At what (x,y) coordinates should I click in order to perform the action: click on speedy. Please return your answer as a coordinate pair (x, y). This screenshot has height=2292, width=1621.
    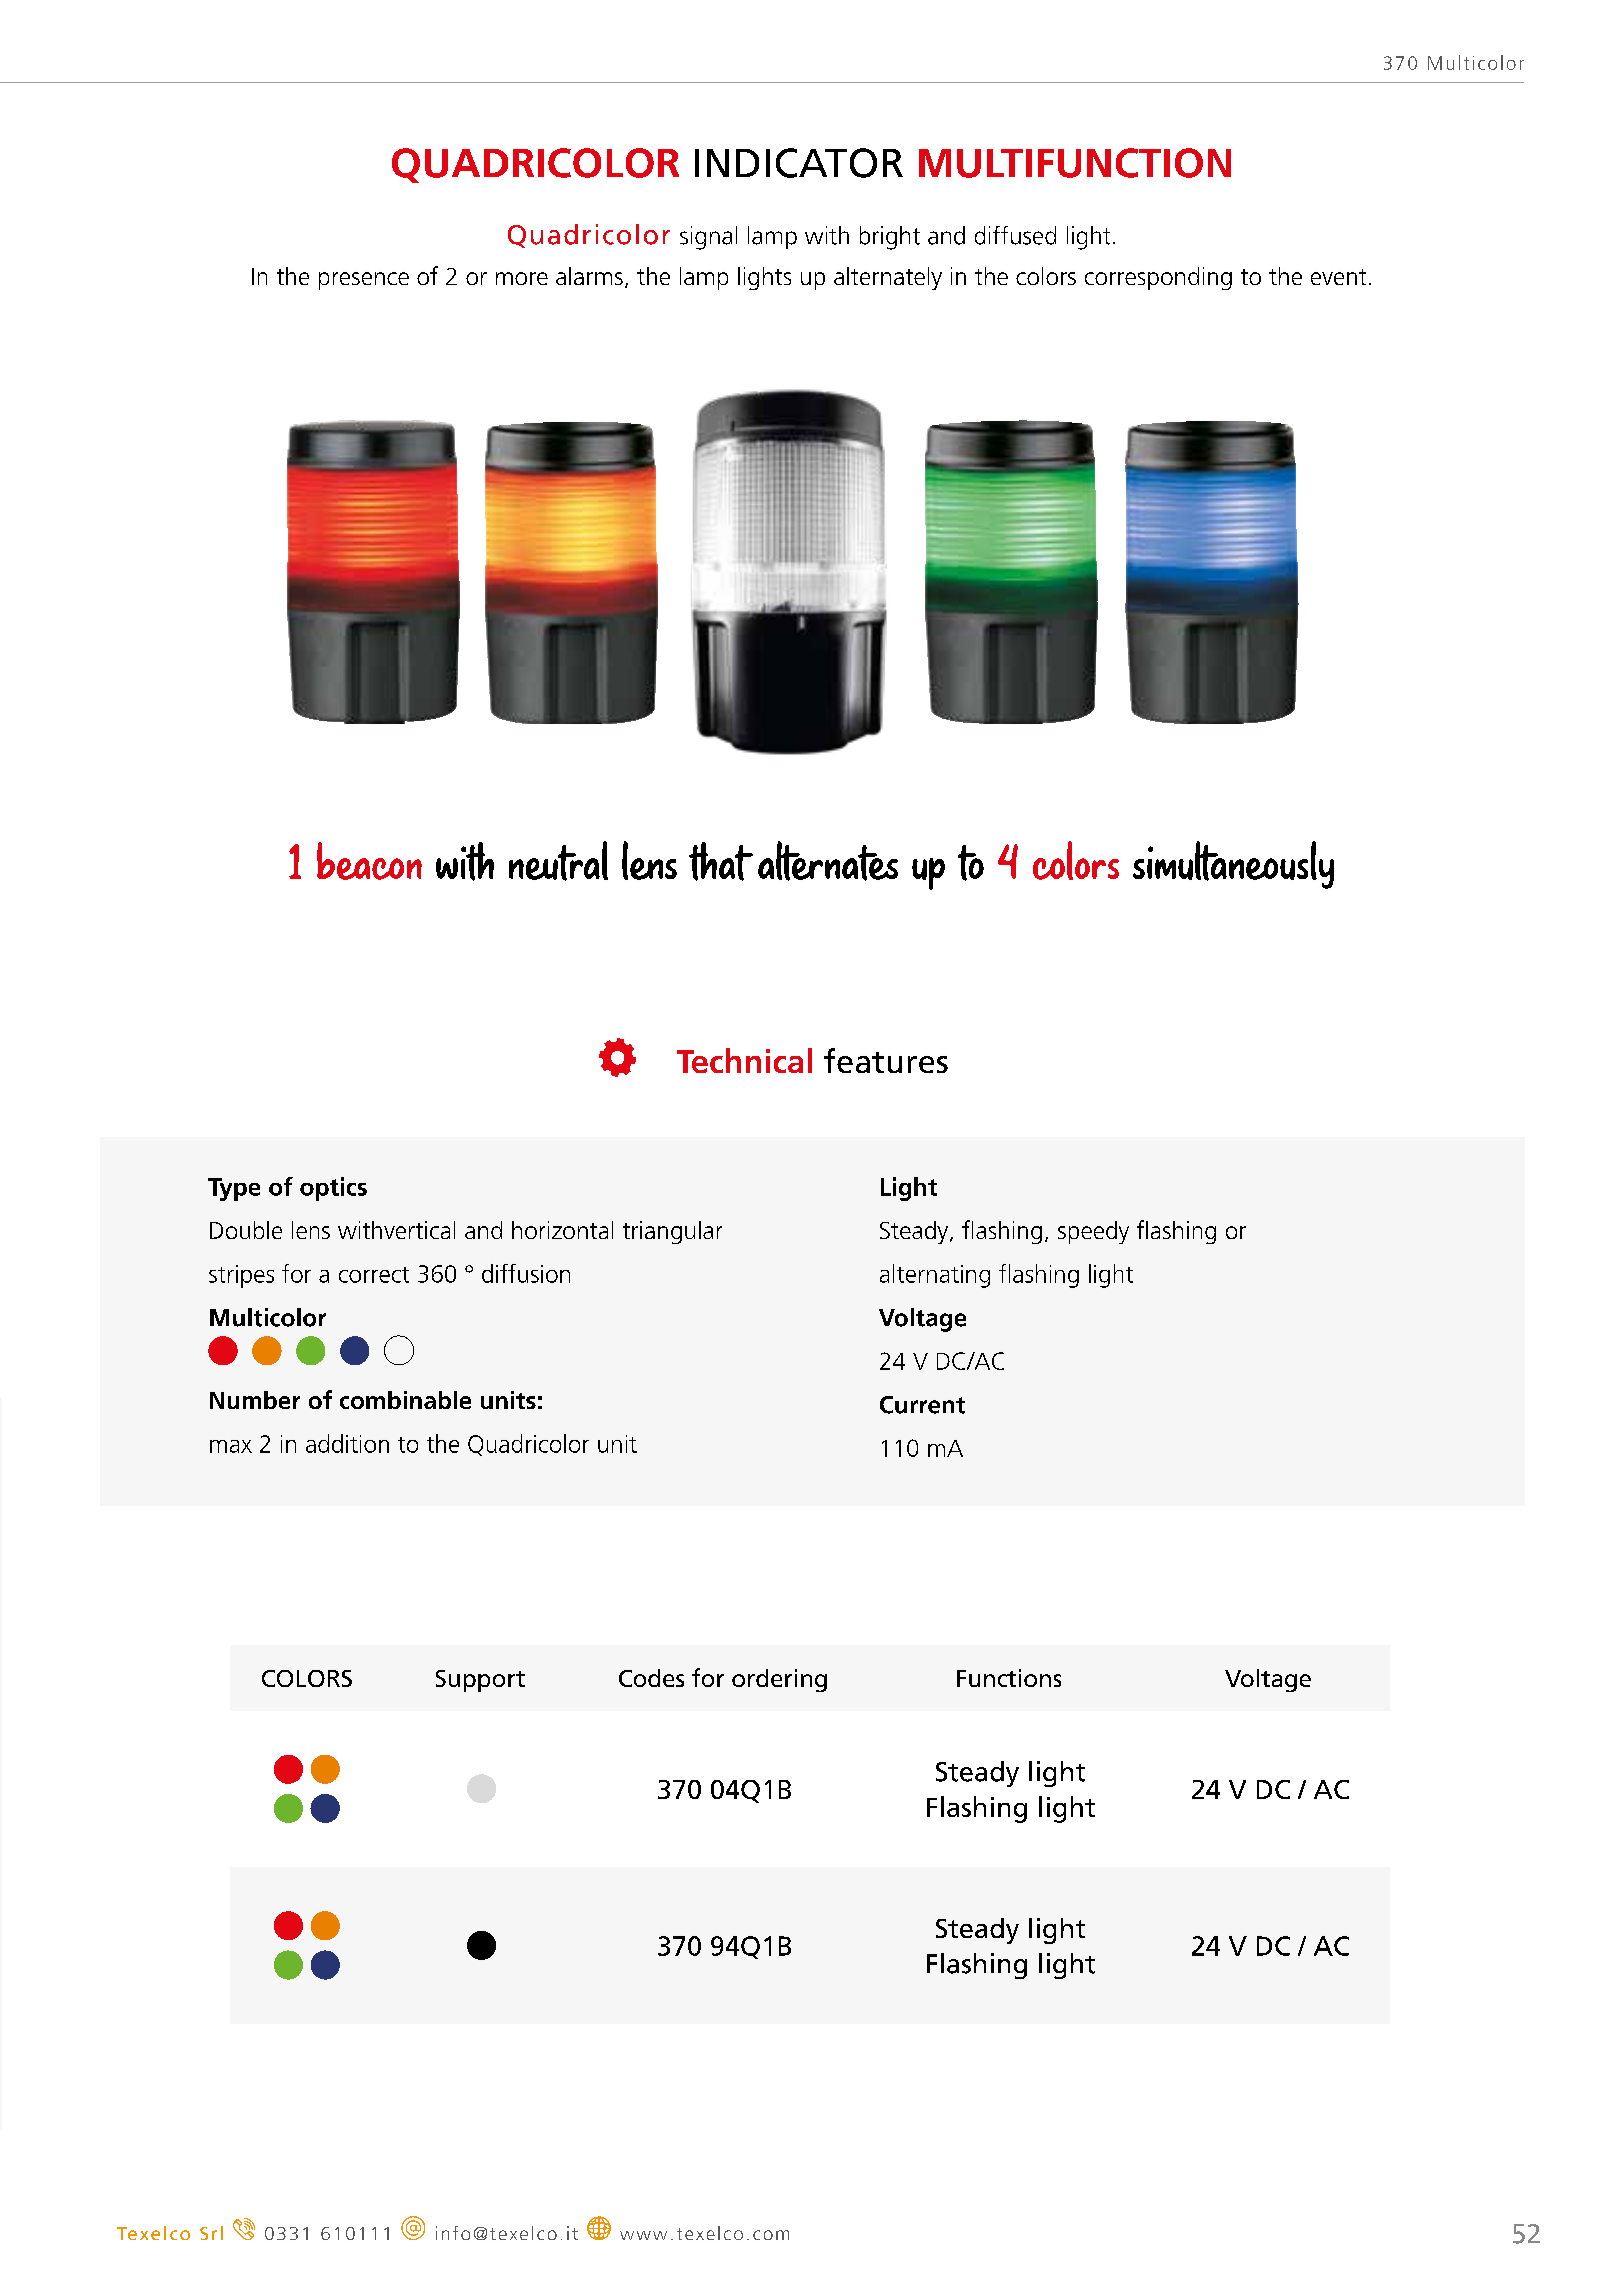
    Looking at the image, I should click on (1093, 1232).
